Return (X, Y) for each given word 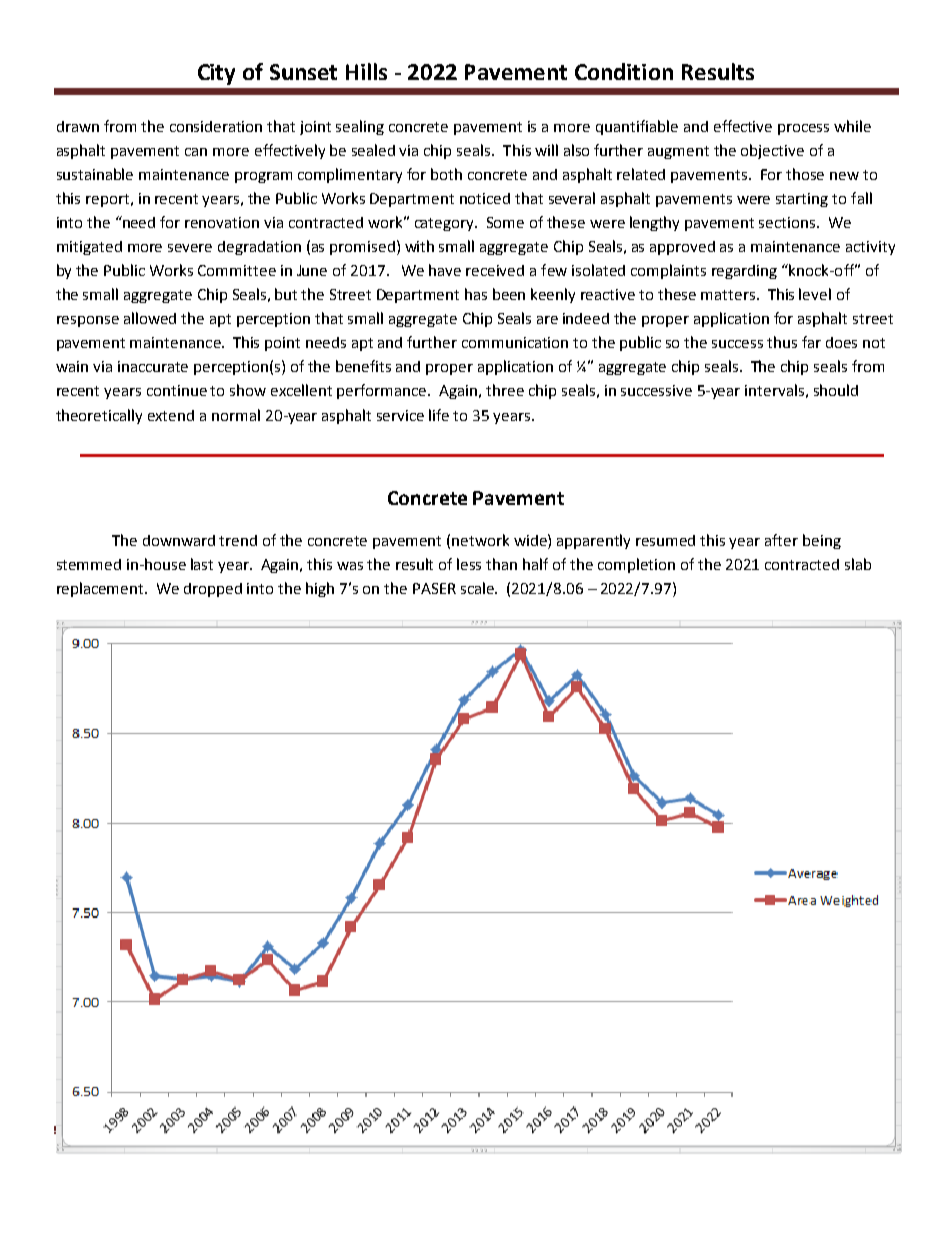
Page (866, 1146)
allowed (150, 318)
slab (858, 564)
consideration (216, 126)
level (815, 294)
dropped (213, 590)
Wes (73, 1145)
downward (179, 540)
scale (479, 588)
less (469, 564)
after (781, 540)
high (320, 589)
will (546, 150)
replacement (101, 589)
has (476, 294)
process (803, 129)
